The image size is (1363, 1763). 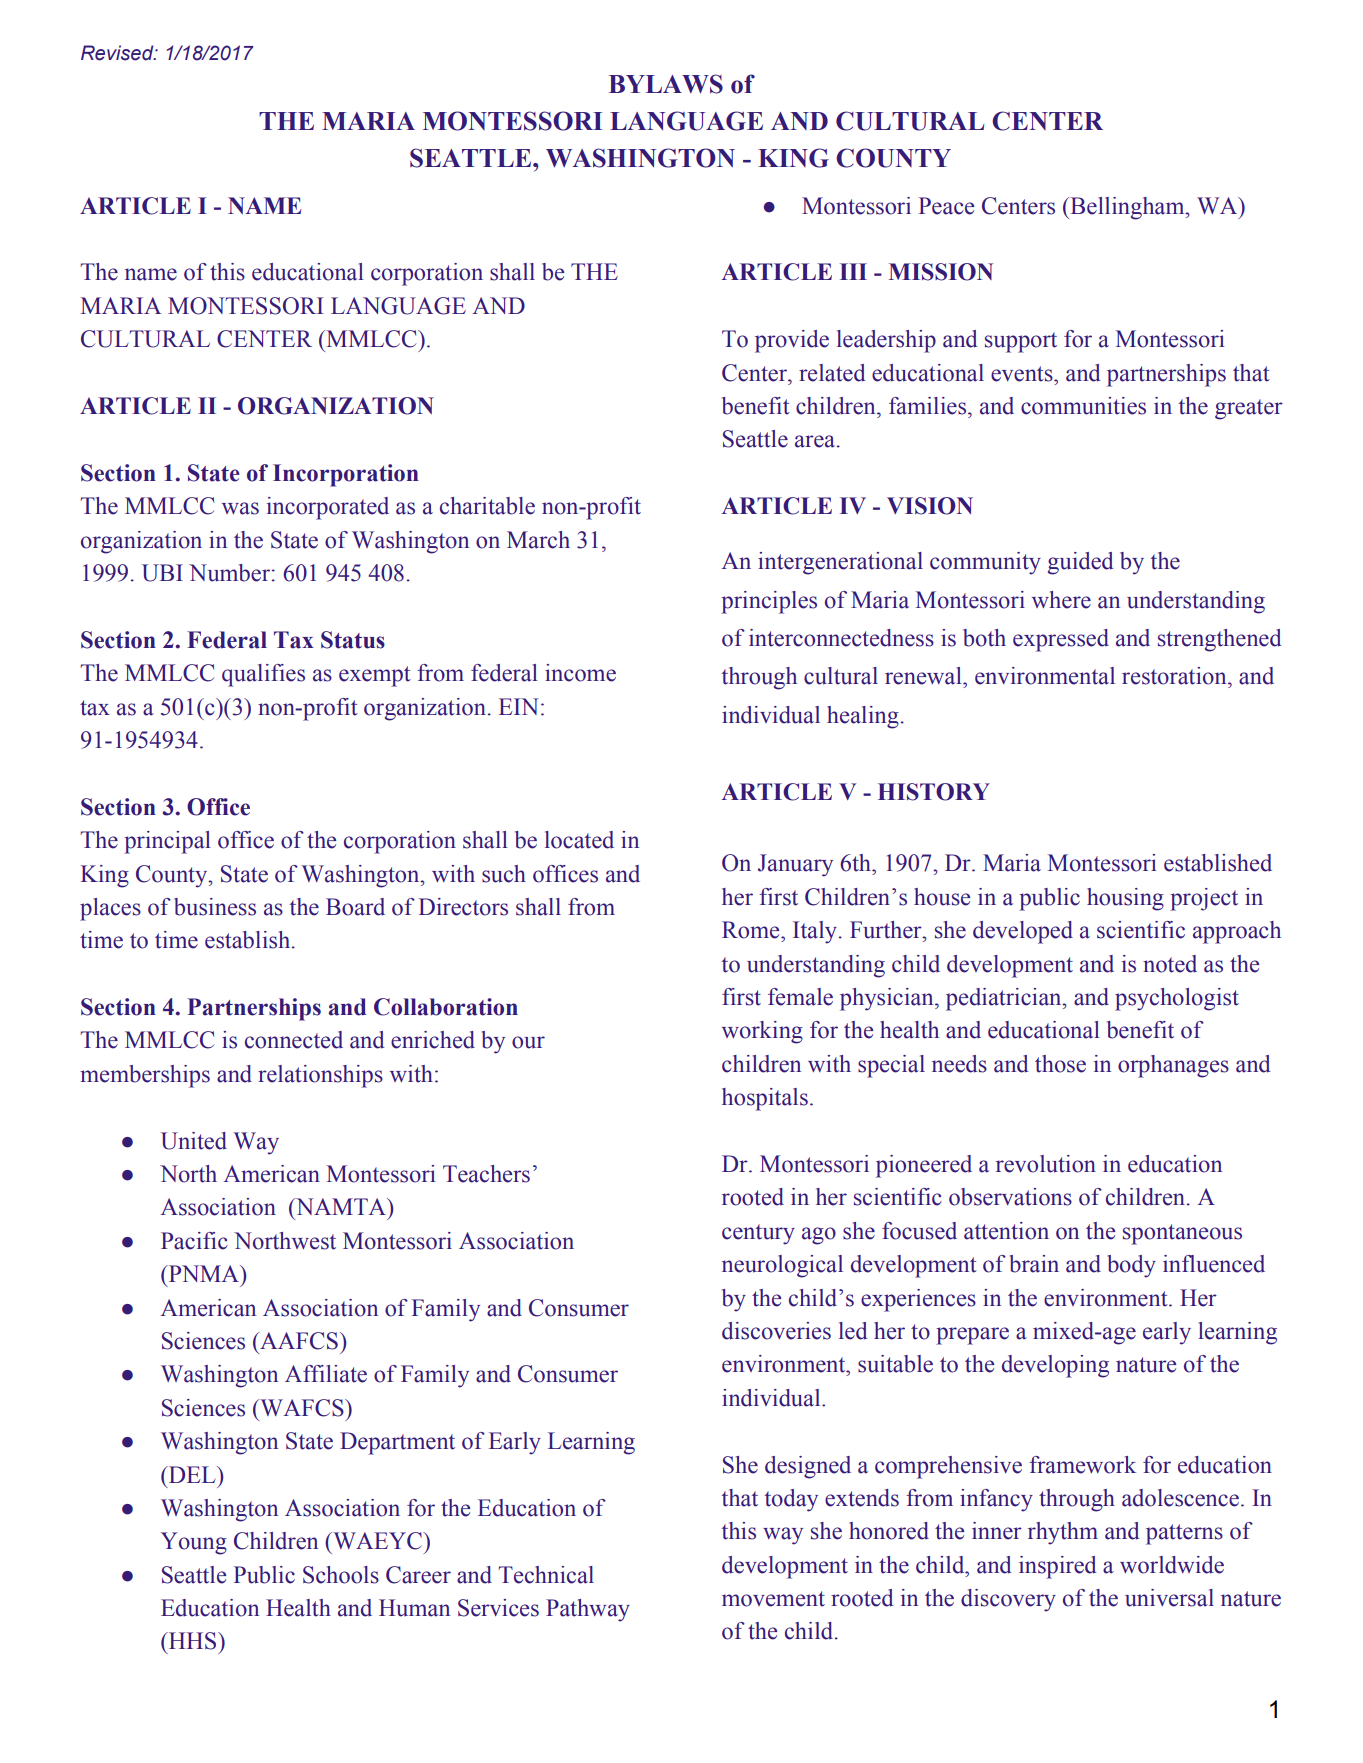 I want to click on housing, so click(x=1125, y=899).
